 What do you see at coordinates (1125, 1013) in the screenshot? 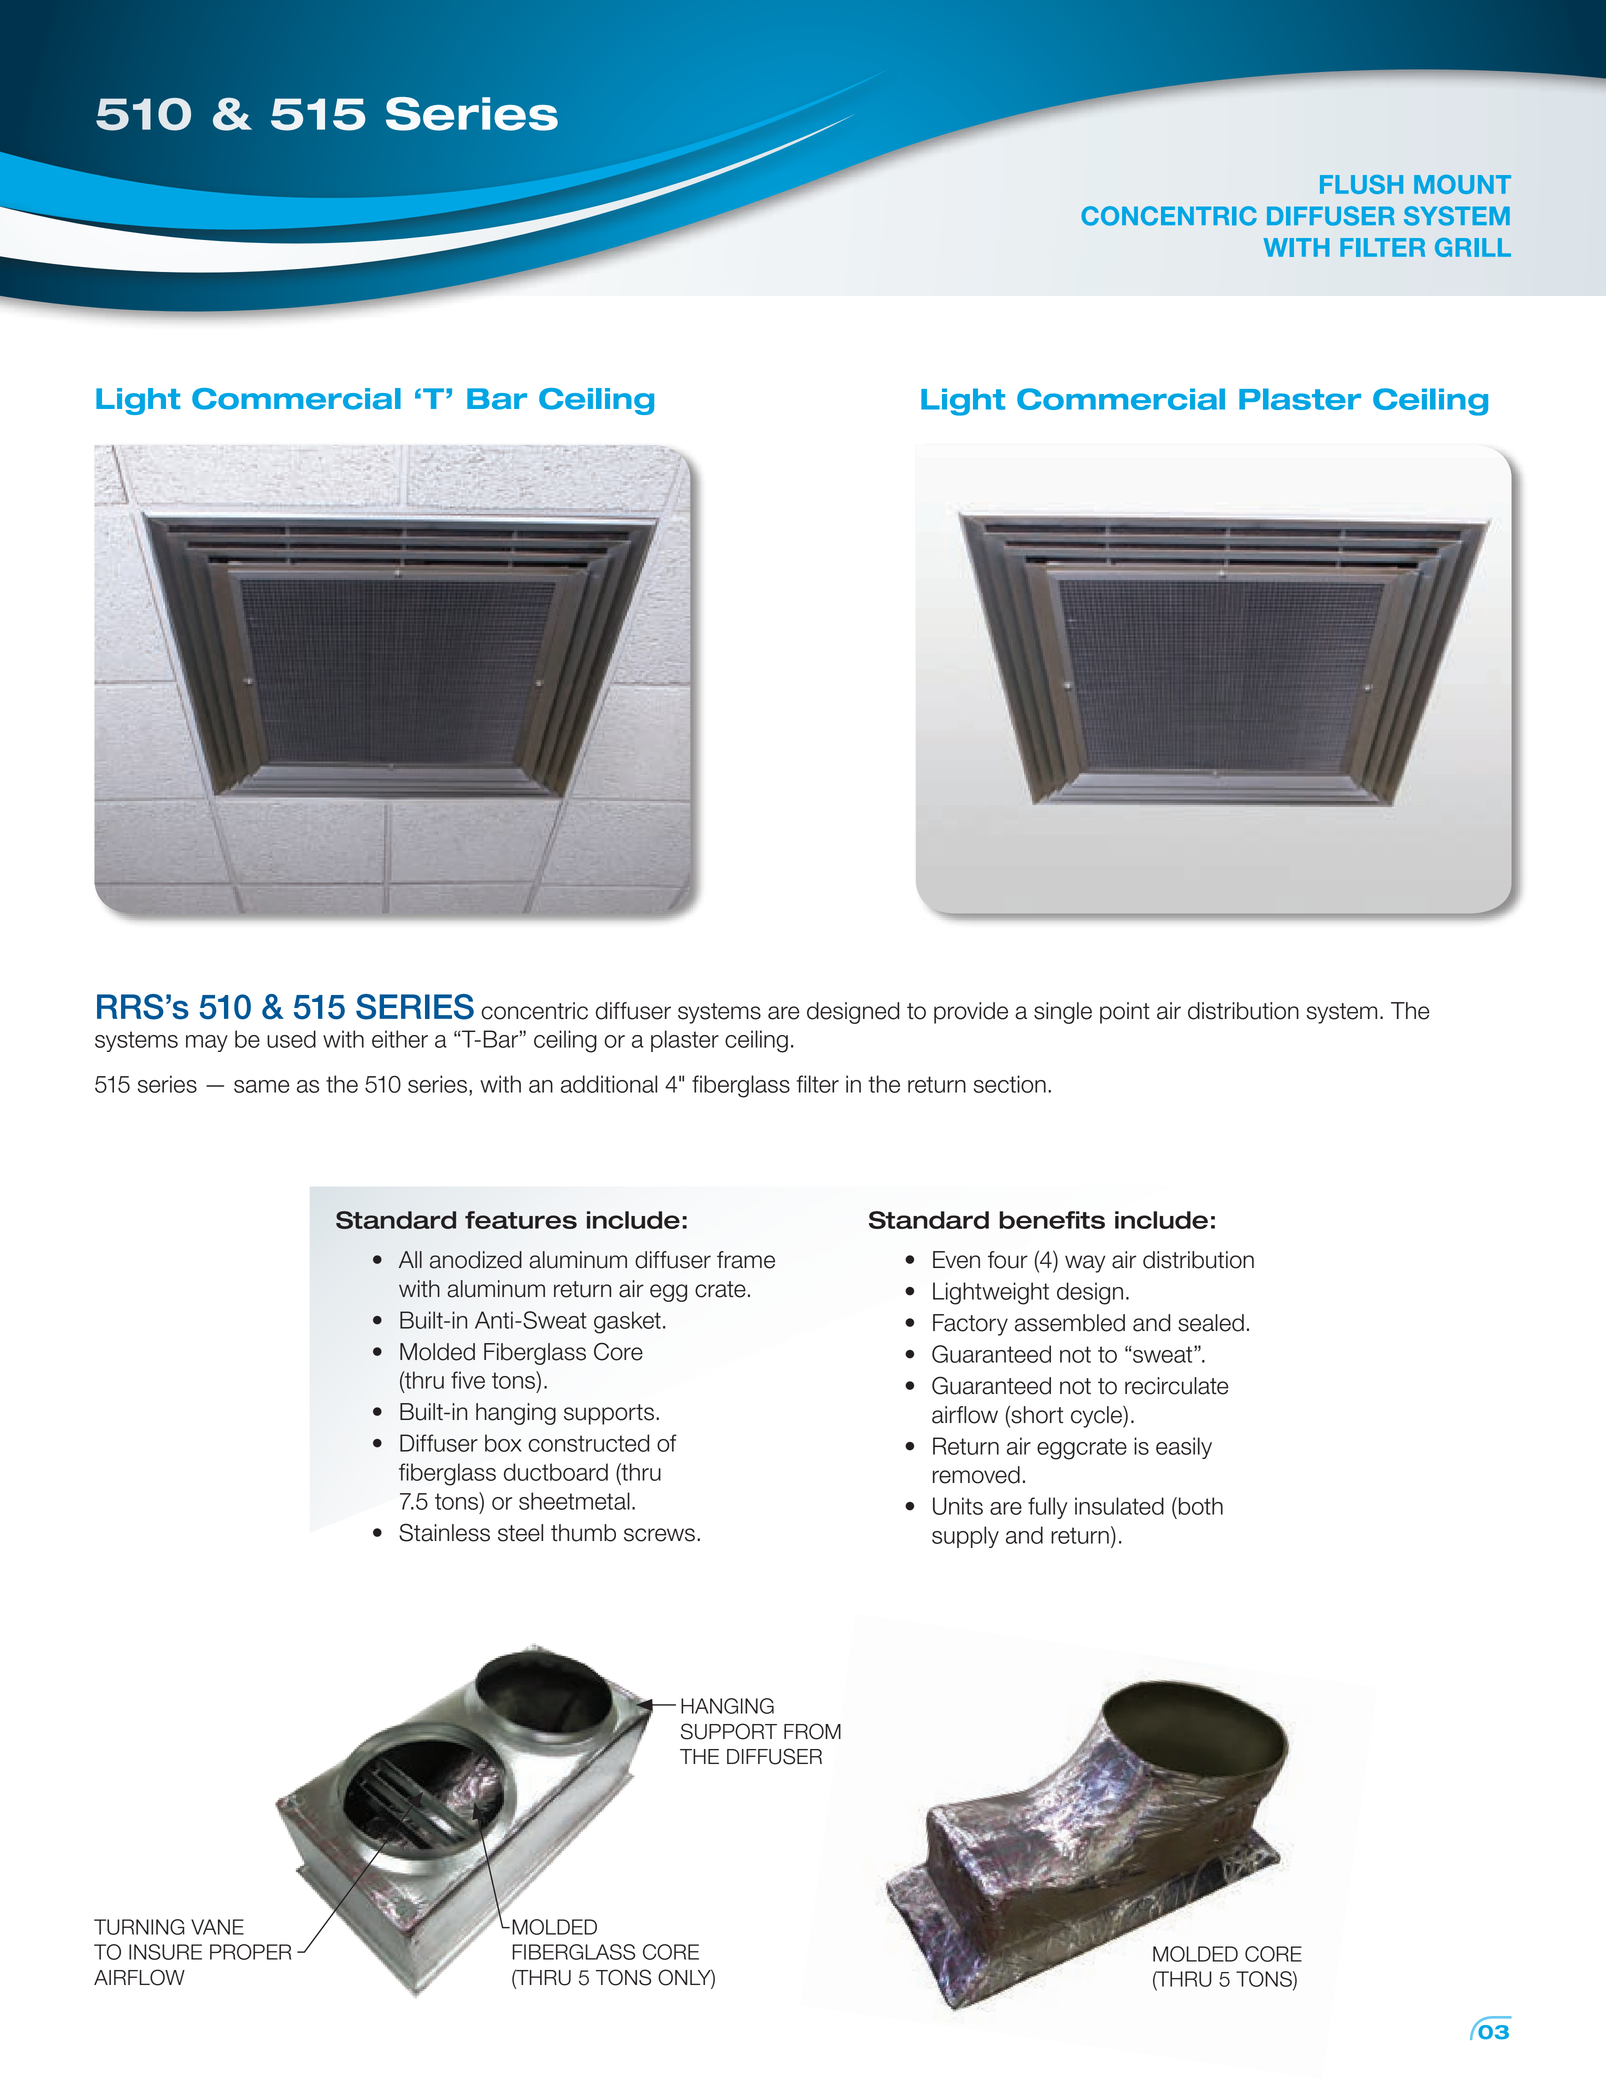
I see `point` at bounding box center [1125, 1013].
